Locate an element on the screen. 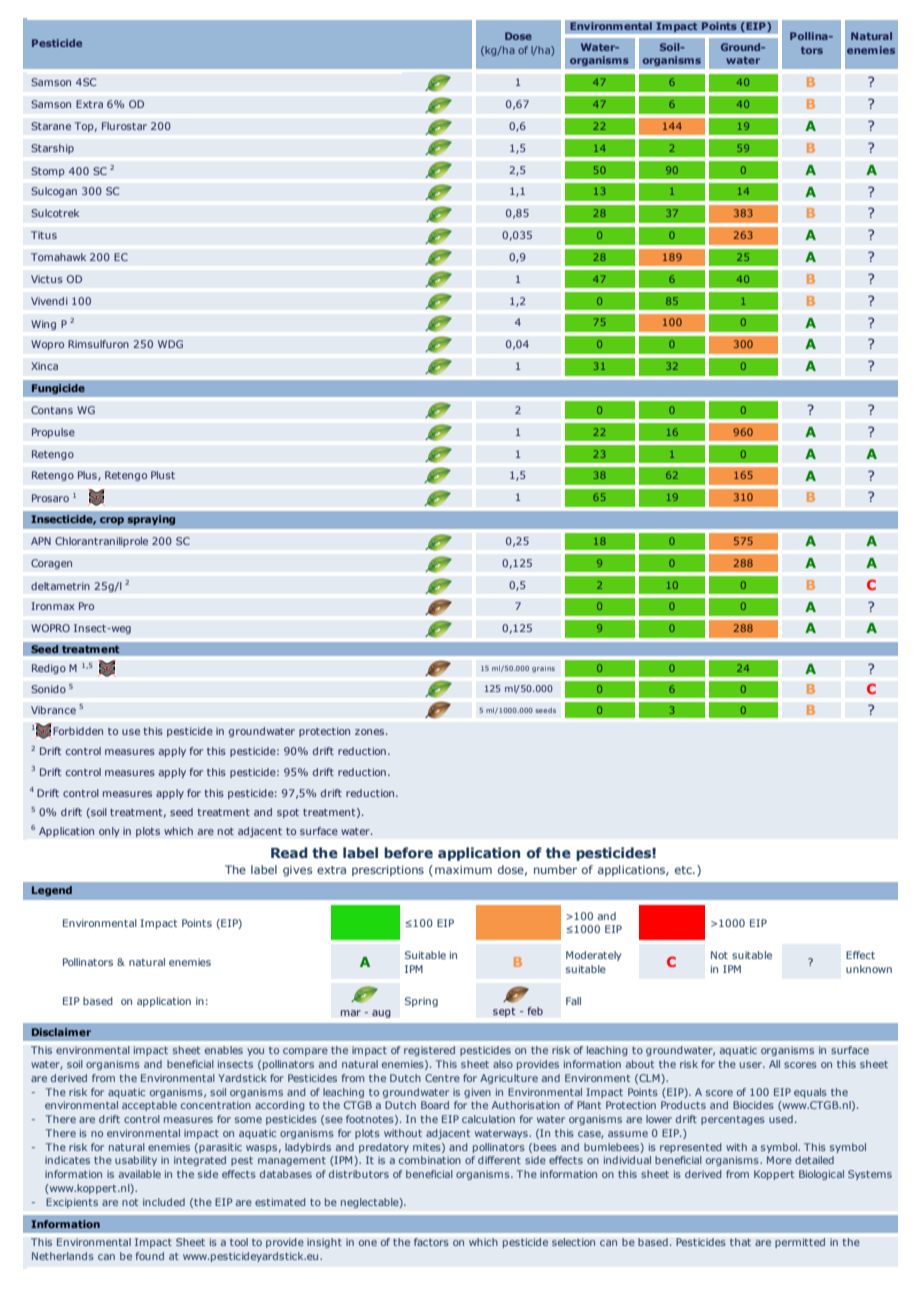 Image resolution: width=924 pixels, height=1308 pixels. Fungicide is located at coordinates (58, 389).
